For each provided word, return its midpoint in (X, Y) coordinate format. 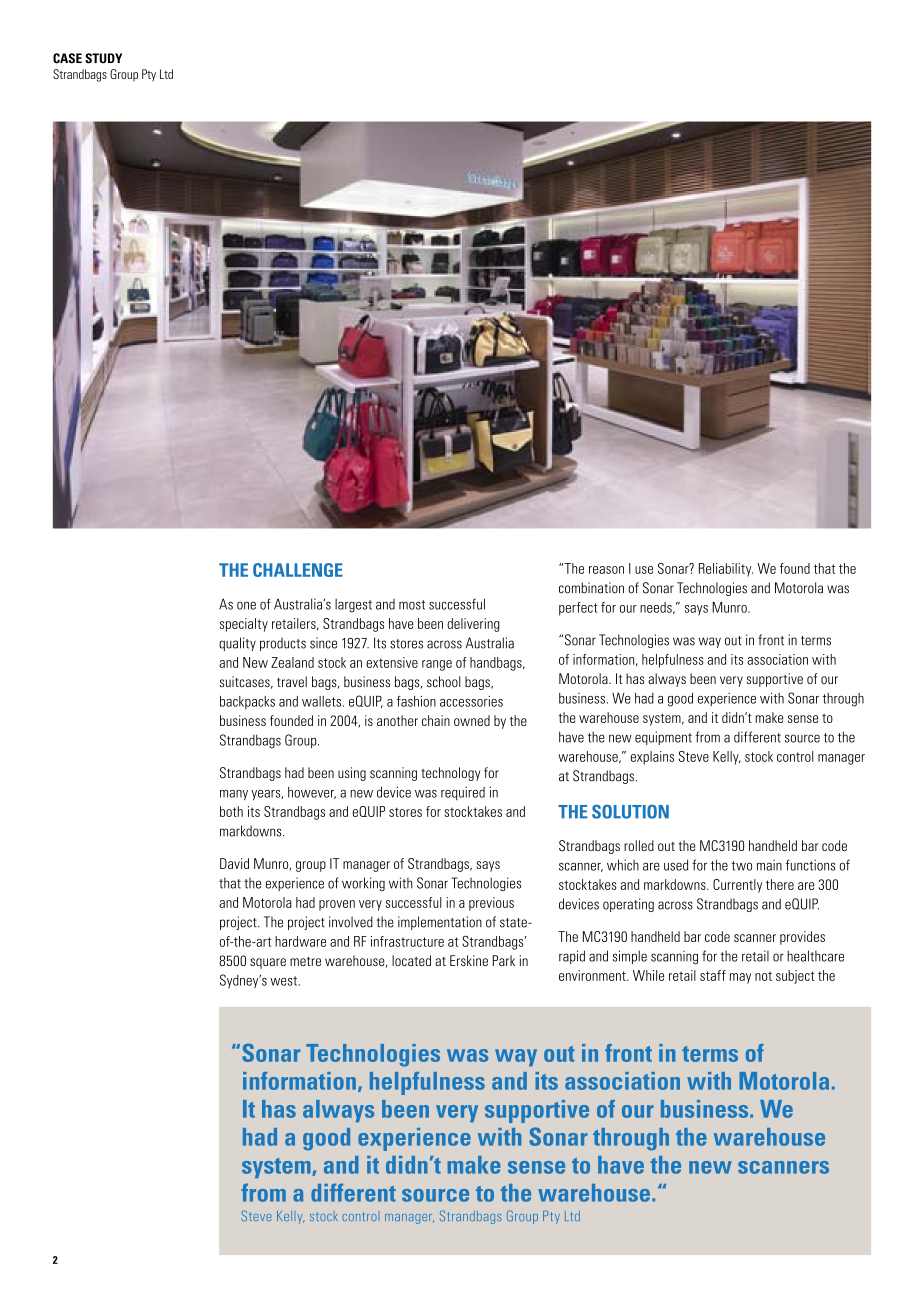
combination (591, 588)
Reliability (726, 570)
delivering (473, 625)
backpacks (247, 702)
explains (652, 758)
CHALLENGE (298, 570)
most (412, 605)
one (246, 605)
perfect (578, 609)
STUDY (103, 58)
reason (606, 570)
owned (472, 720)
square (268, 963)
